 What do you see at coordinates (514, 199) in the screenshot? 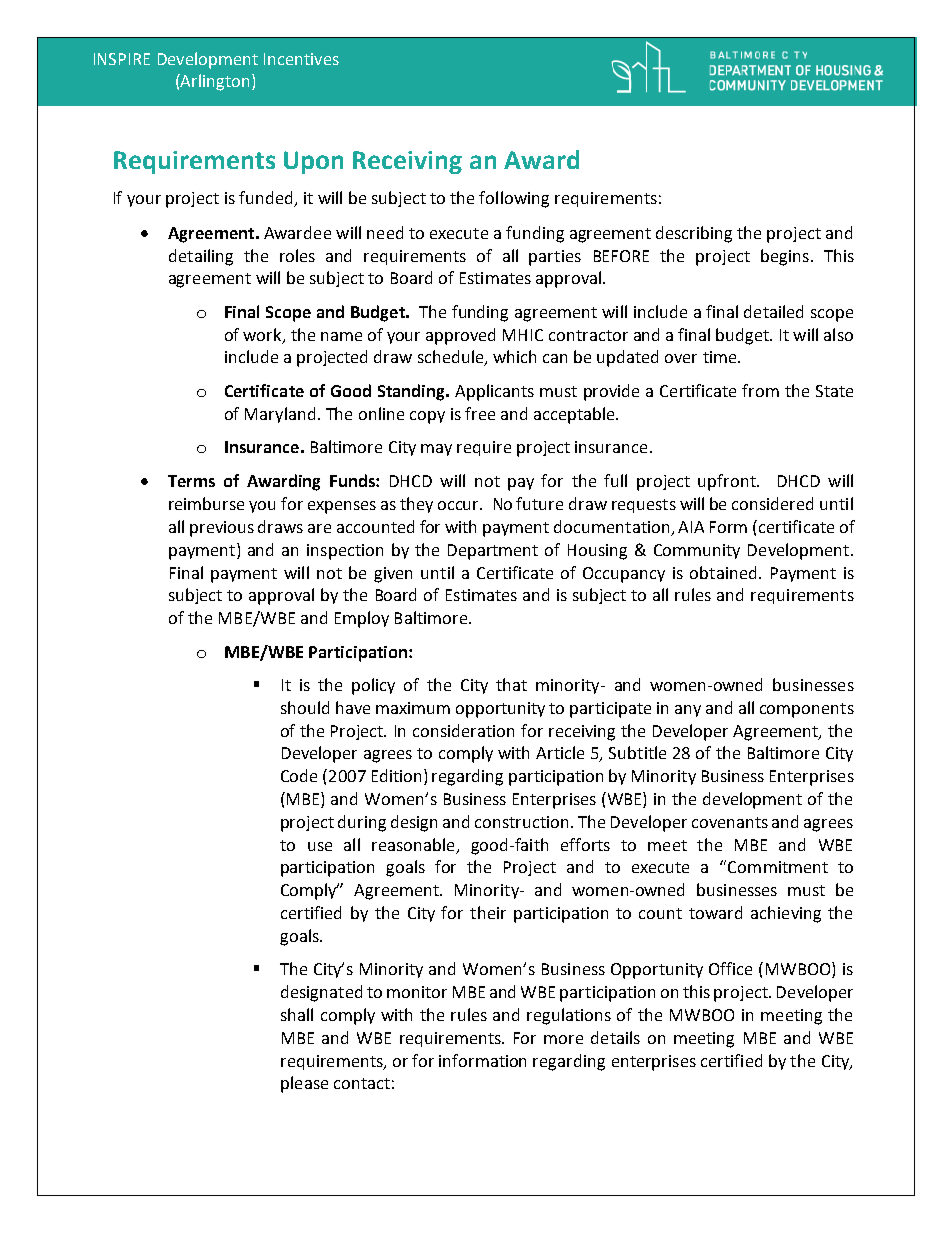
I see `following` at bounding box center [514, 199].
